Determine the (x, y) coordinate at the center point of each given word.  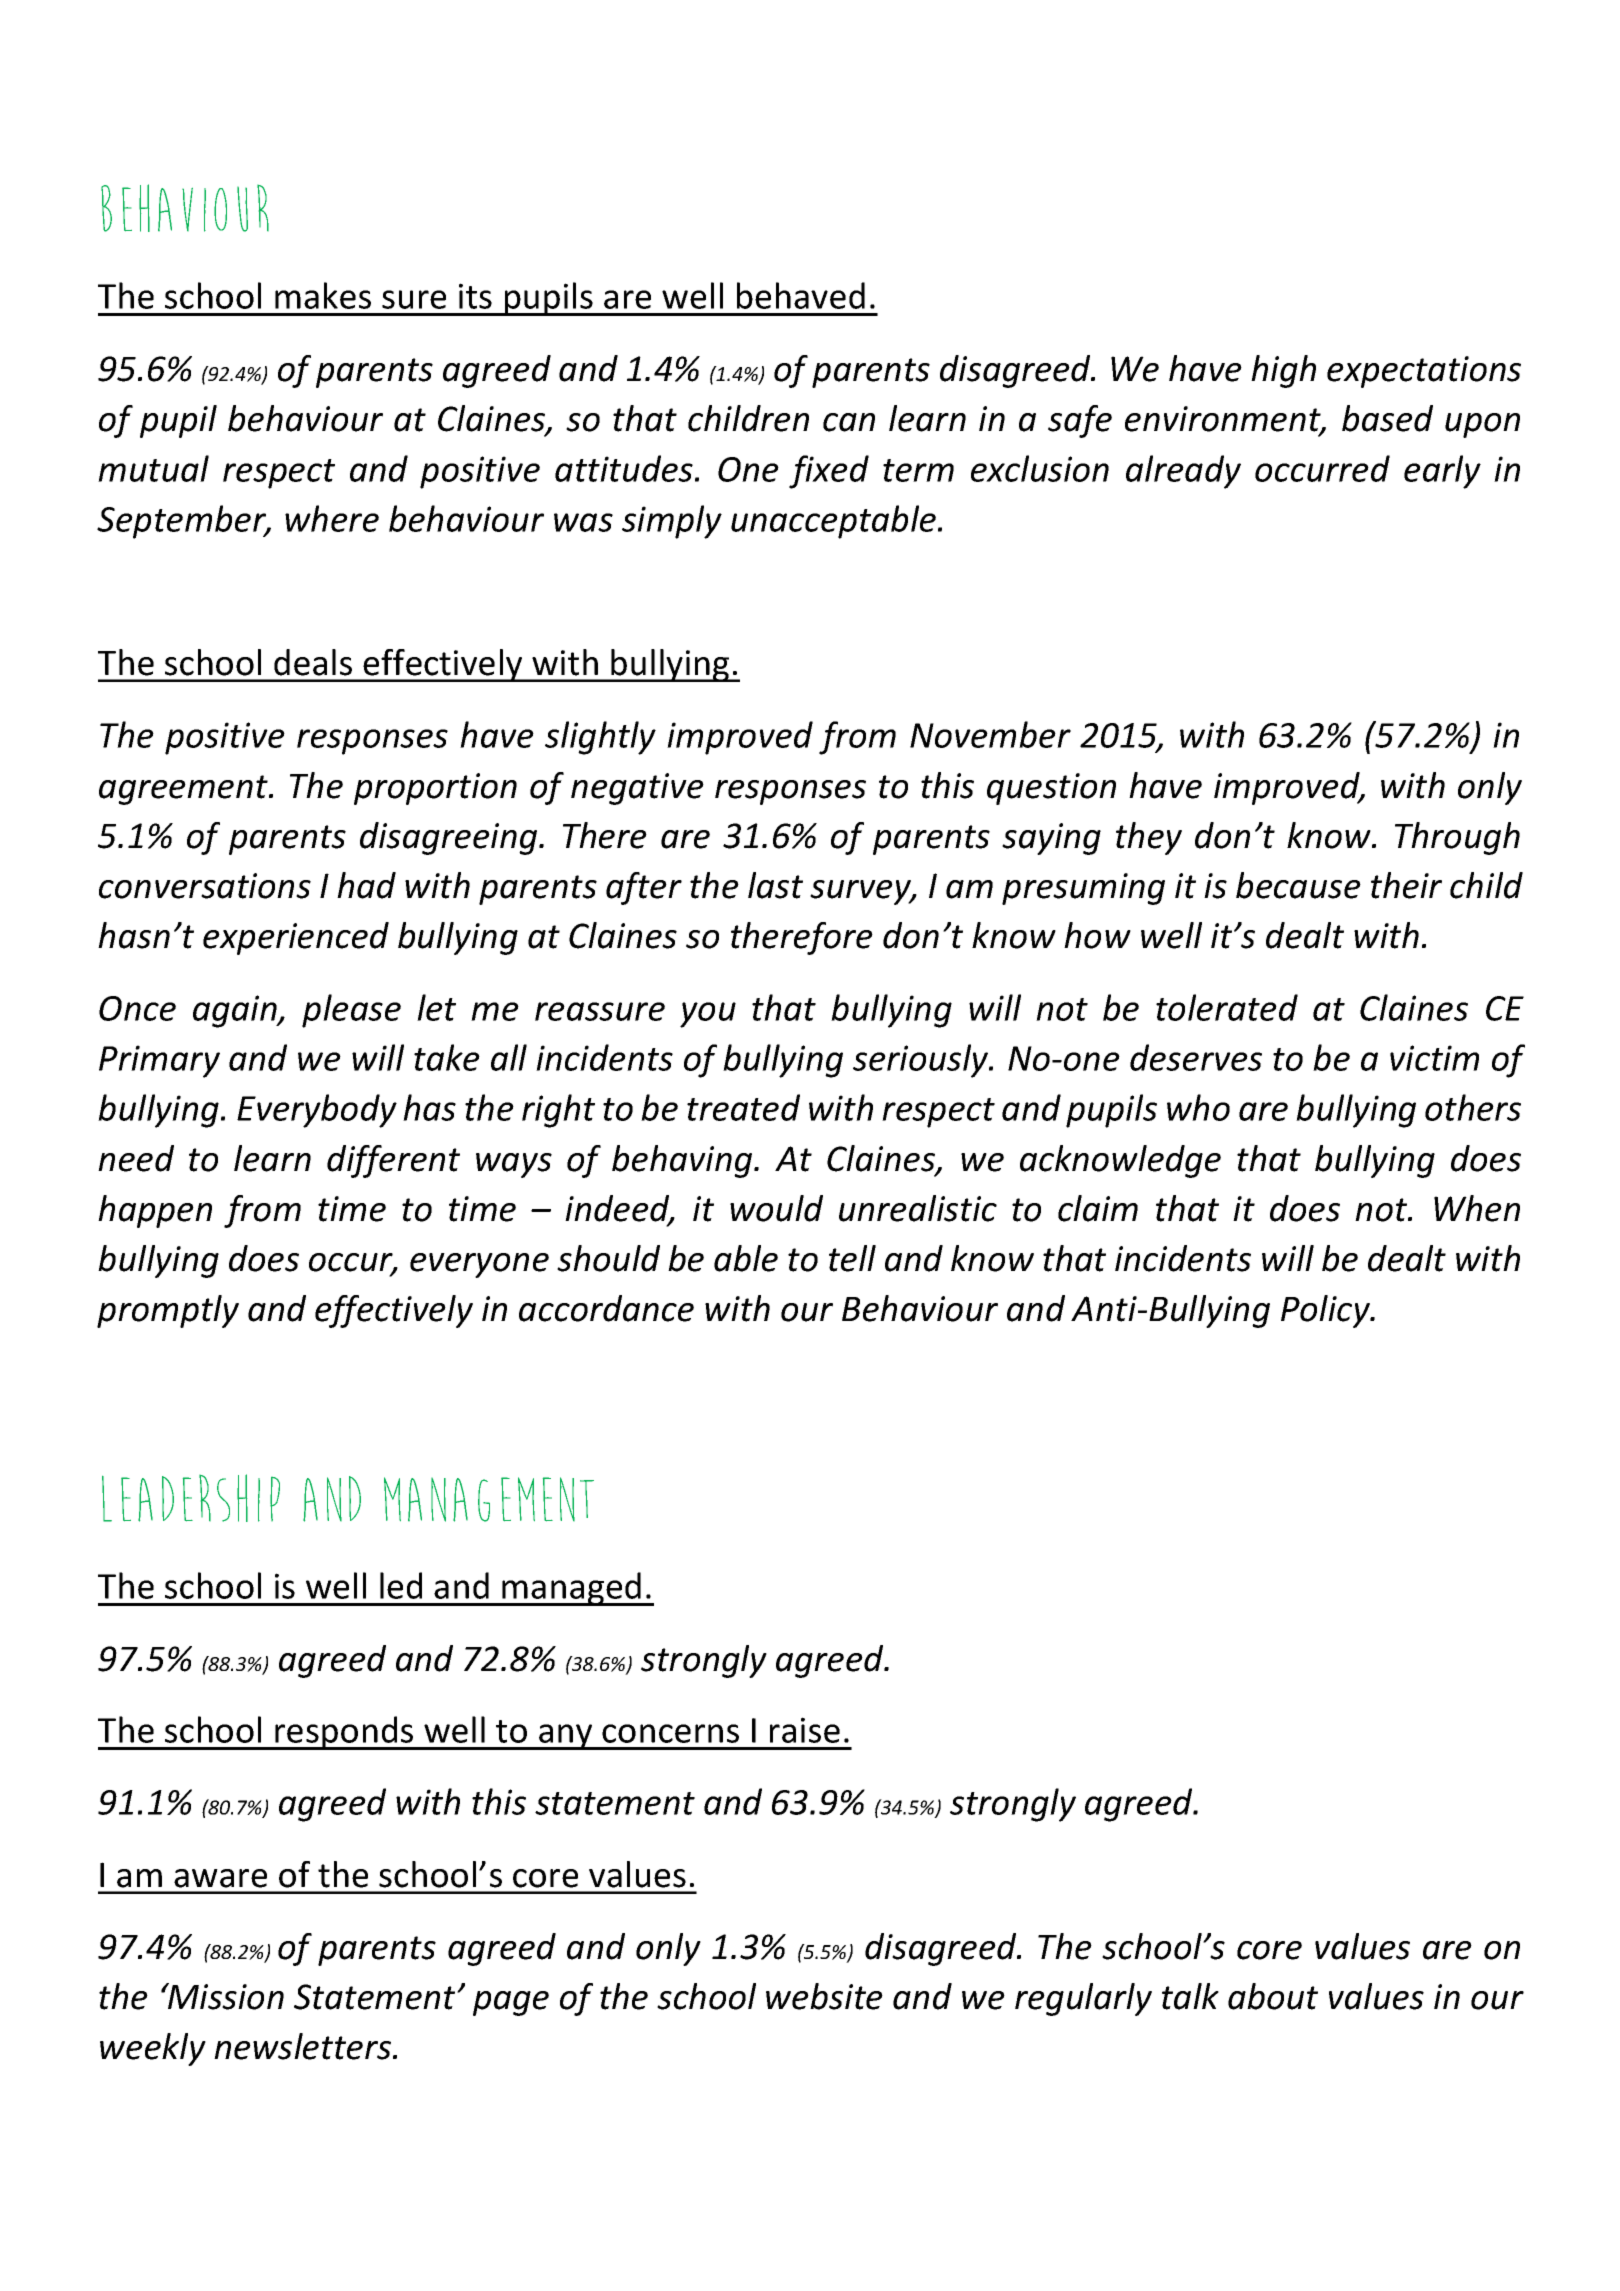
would (776, 1208)
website (824, 1996)
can (849, 422)
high (1283, 371)
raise (805, 1730)
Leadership (191, 1498)
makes (323, 295)
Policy (1326, 1311)
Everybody (317, 1111)
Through (1457, 838)
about (1273, 1996)
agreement (184, 790)
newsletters (304, 2046)
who (1198, 1107)
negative (637, 789)
